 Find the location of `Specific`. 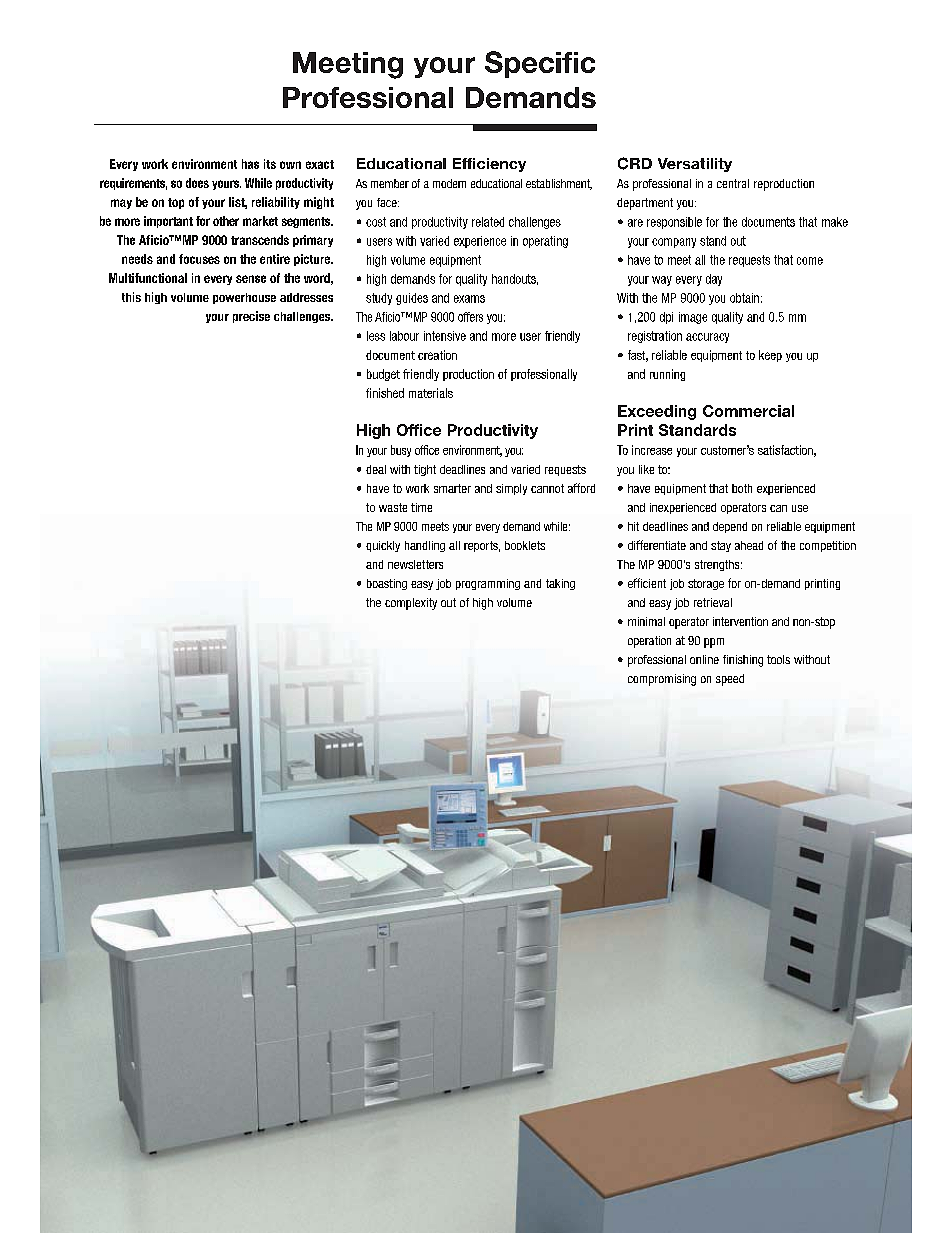

Specific is located at coordinates (540, 64).
